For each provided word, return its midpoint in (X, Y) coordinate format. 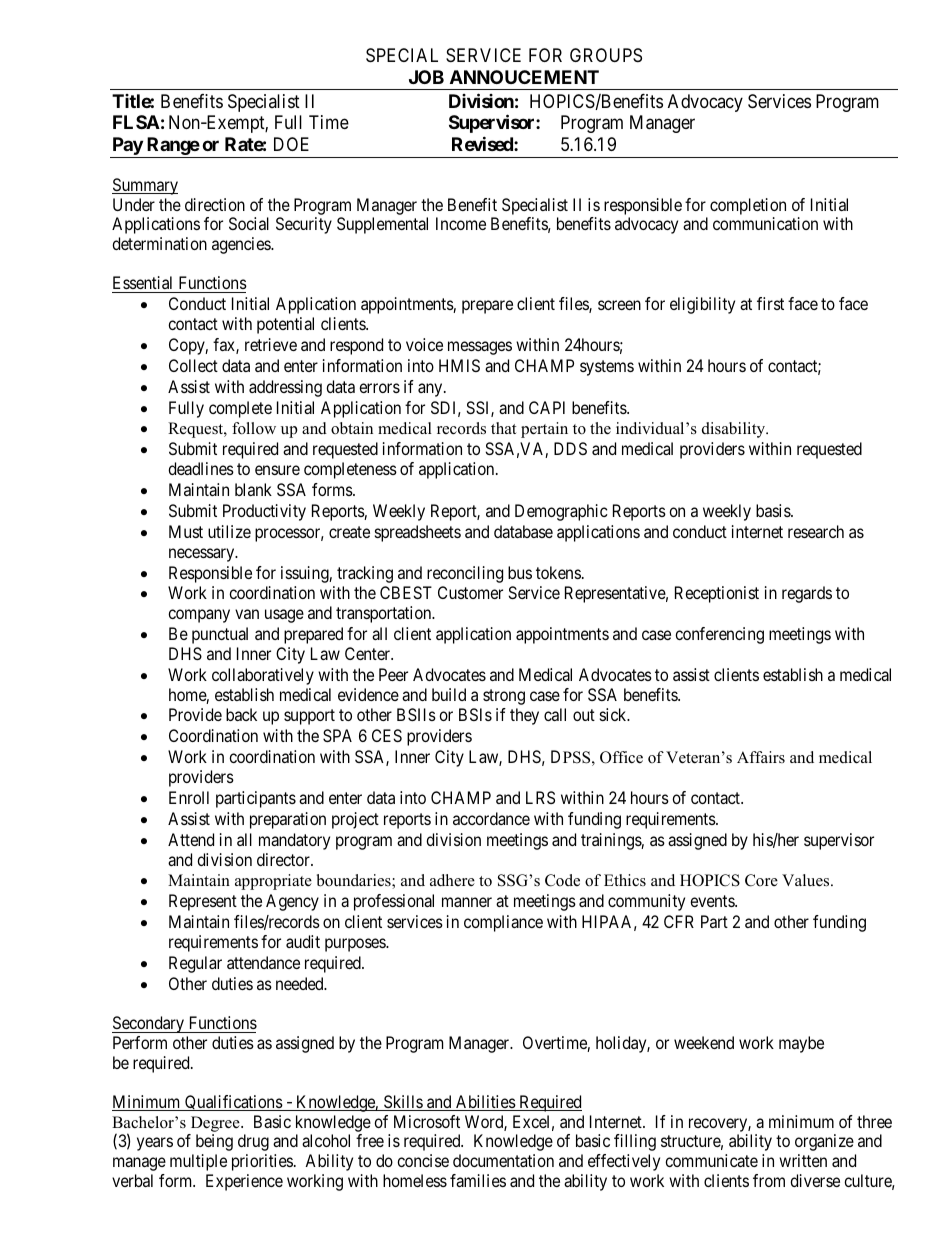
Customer (470, 592)
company (199, 616)
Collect (193, 365)
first (770, 303)
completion (748, 206)
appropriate (273, 882)
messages (480, 348)
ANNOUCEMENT (524, 77)
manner (467, 902)
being (214, 1142)
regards (807, 594)
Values (807, 880)
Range (173, 146)
